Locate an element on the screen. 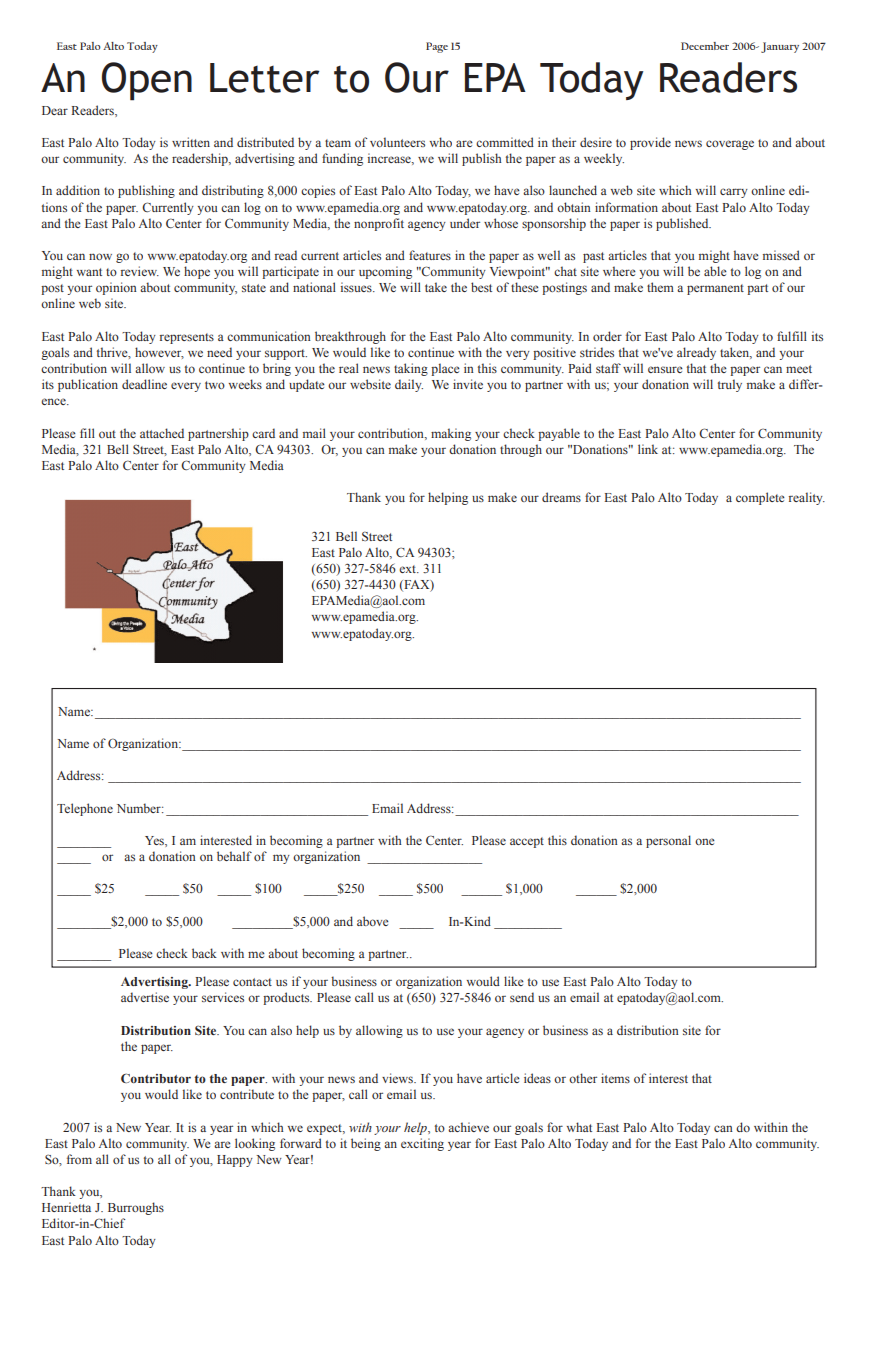 The image size is (887, 1372). personal is located at coordinates (668, 841).
